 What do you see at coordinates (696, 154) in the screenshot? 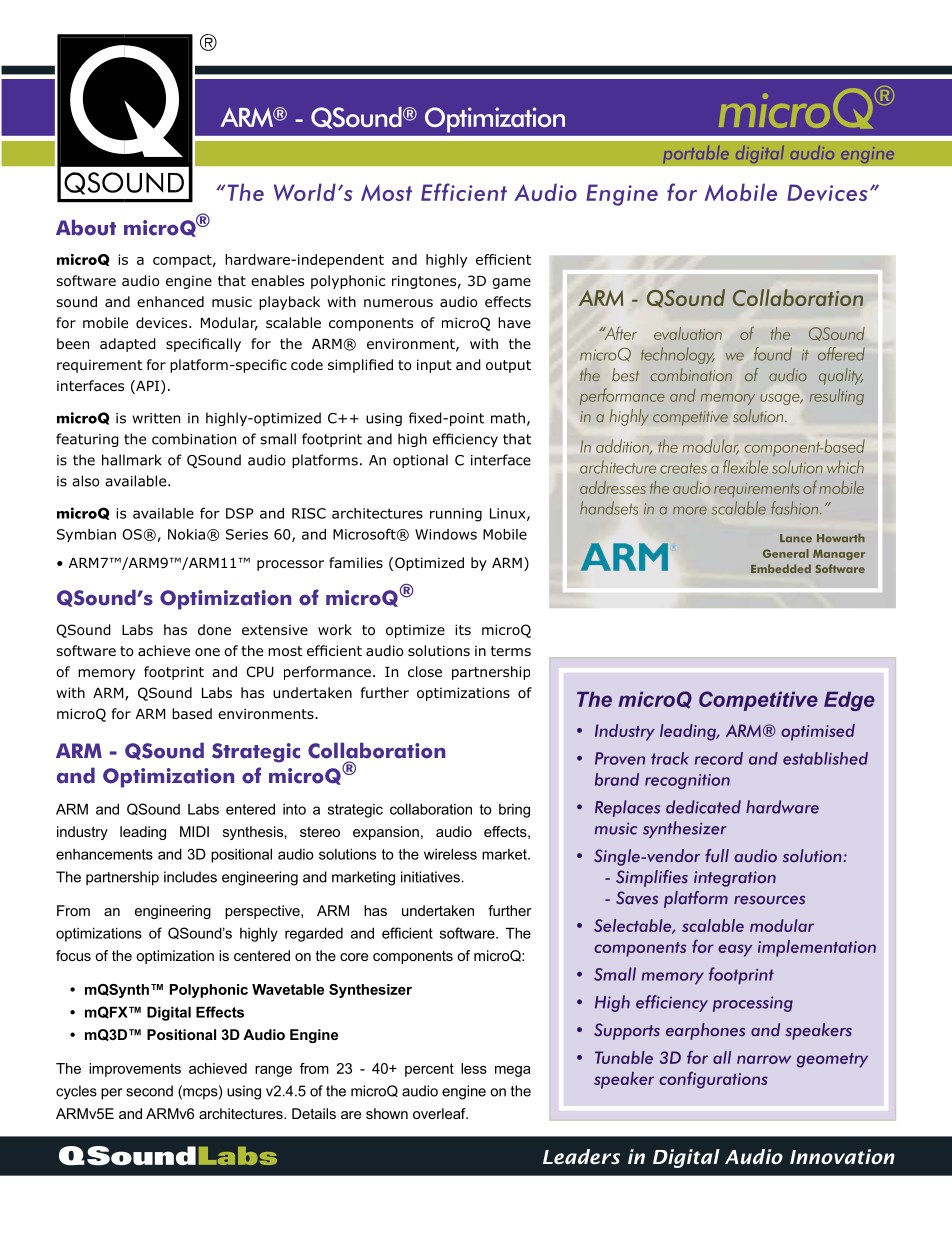
I see `portable` at bounding box center [696, 154].
